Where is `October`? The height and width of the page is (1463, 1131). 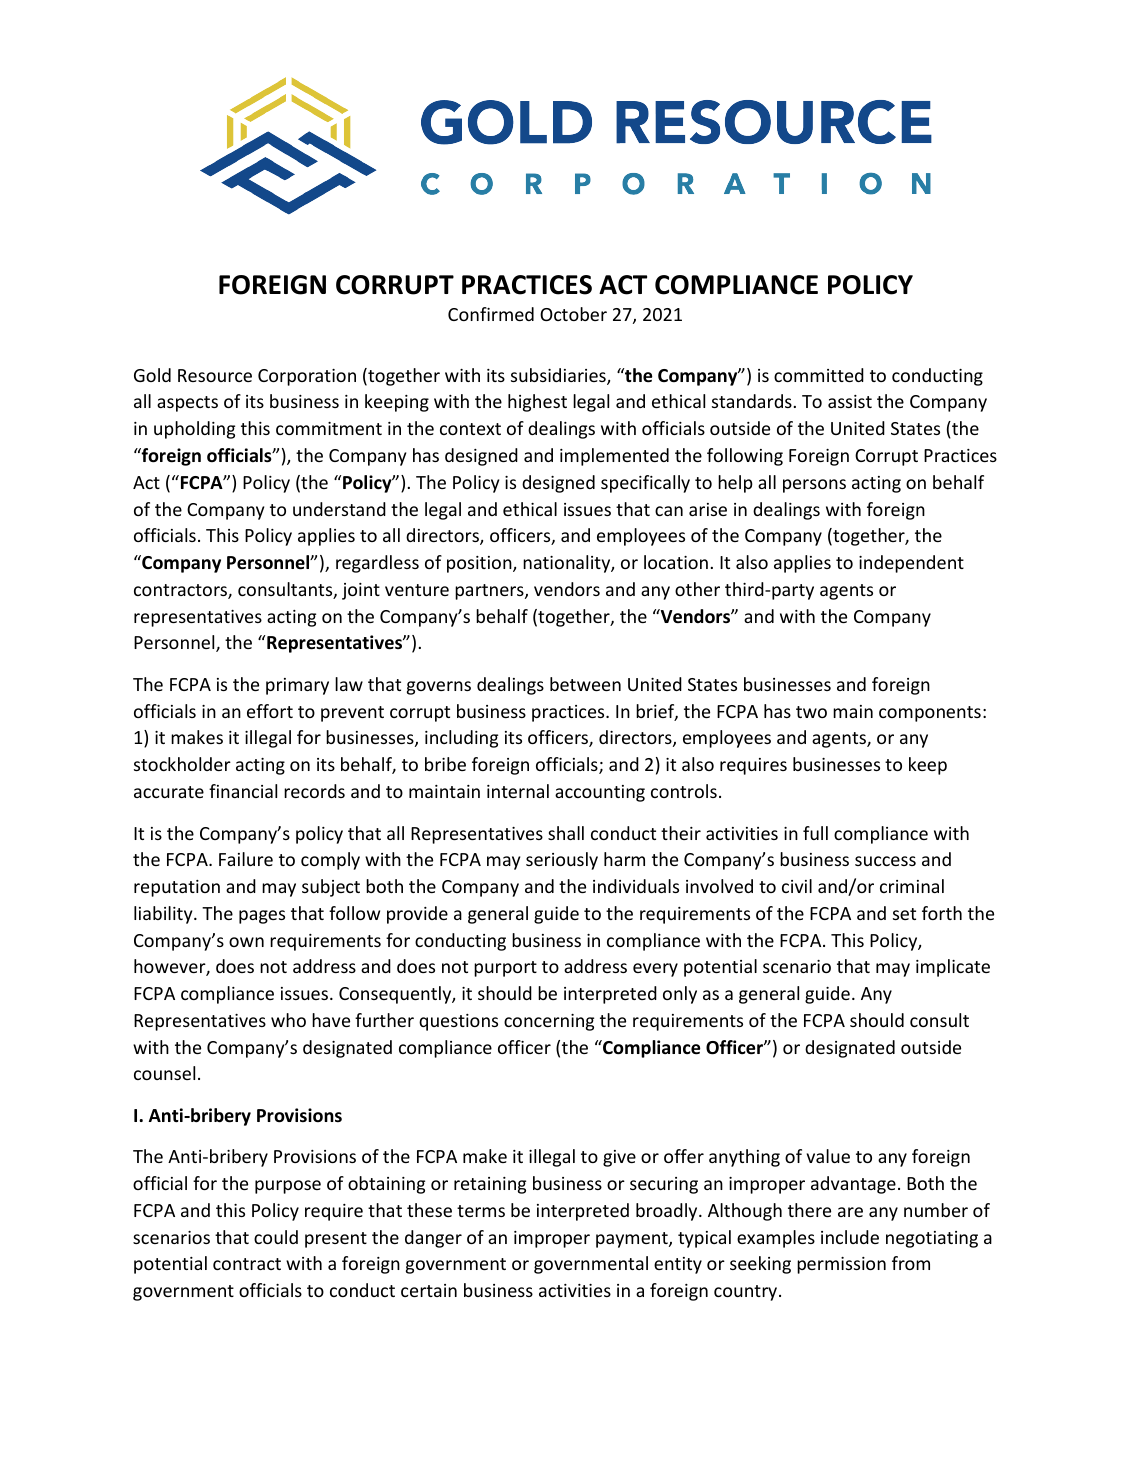 October is located at coordinates (573, 314).
